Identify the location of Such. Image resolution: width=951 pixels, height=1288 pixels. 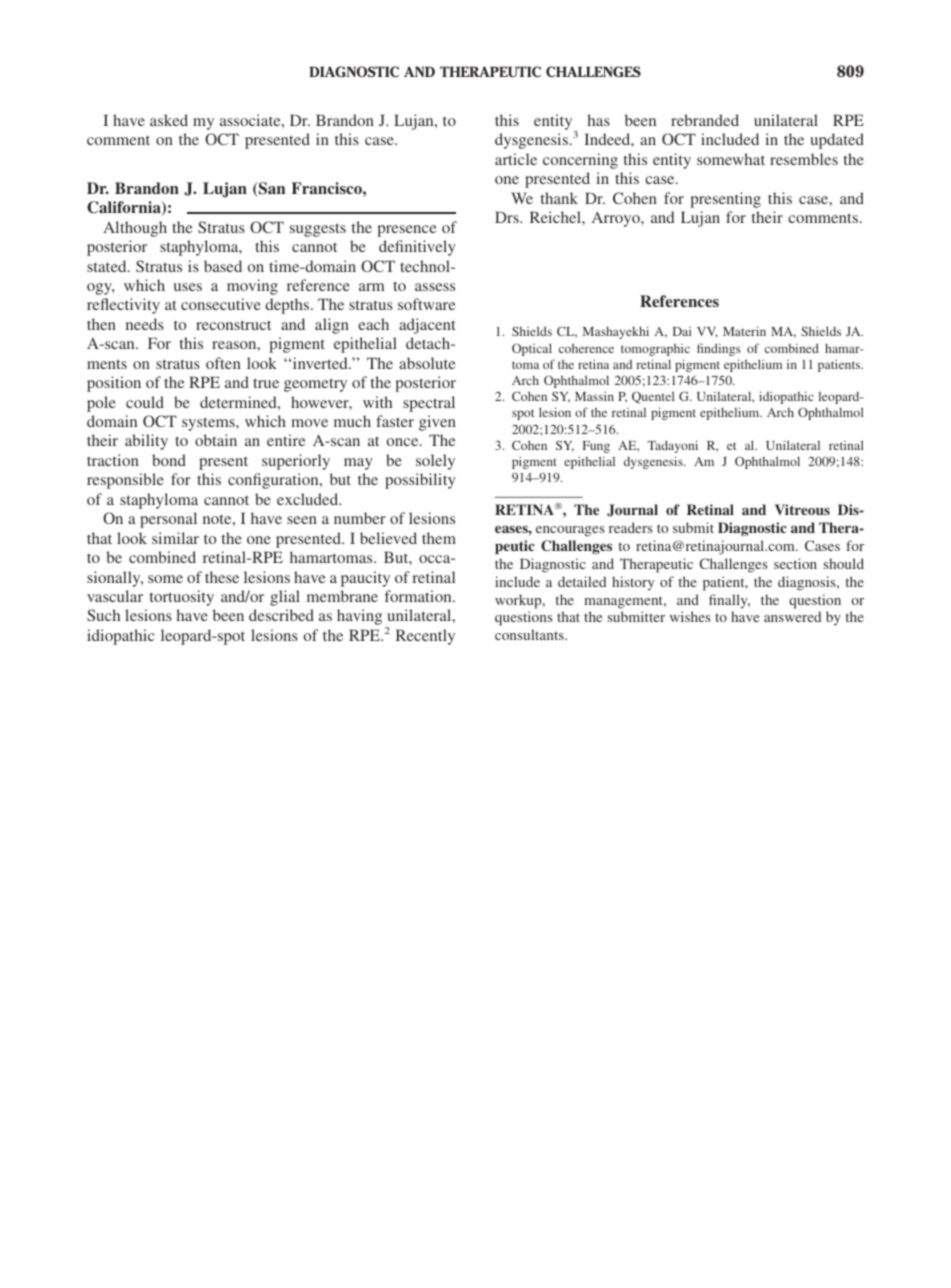
(103, 615).
